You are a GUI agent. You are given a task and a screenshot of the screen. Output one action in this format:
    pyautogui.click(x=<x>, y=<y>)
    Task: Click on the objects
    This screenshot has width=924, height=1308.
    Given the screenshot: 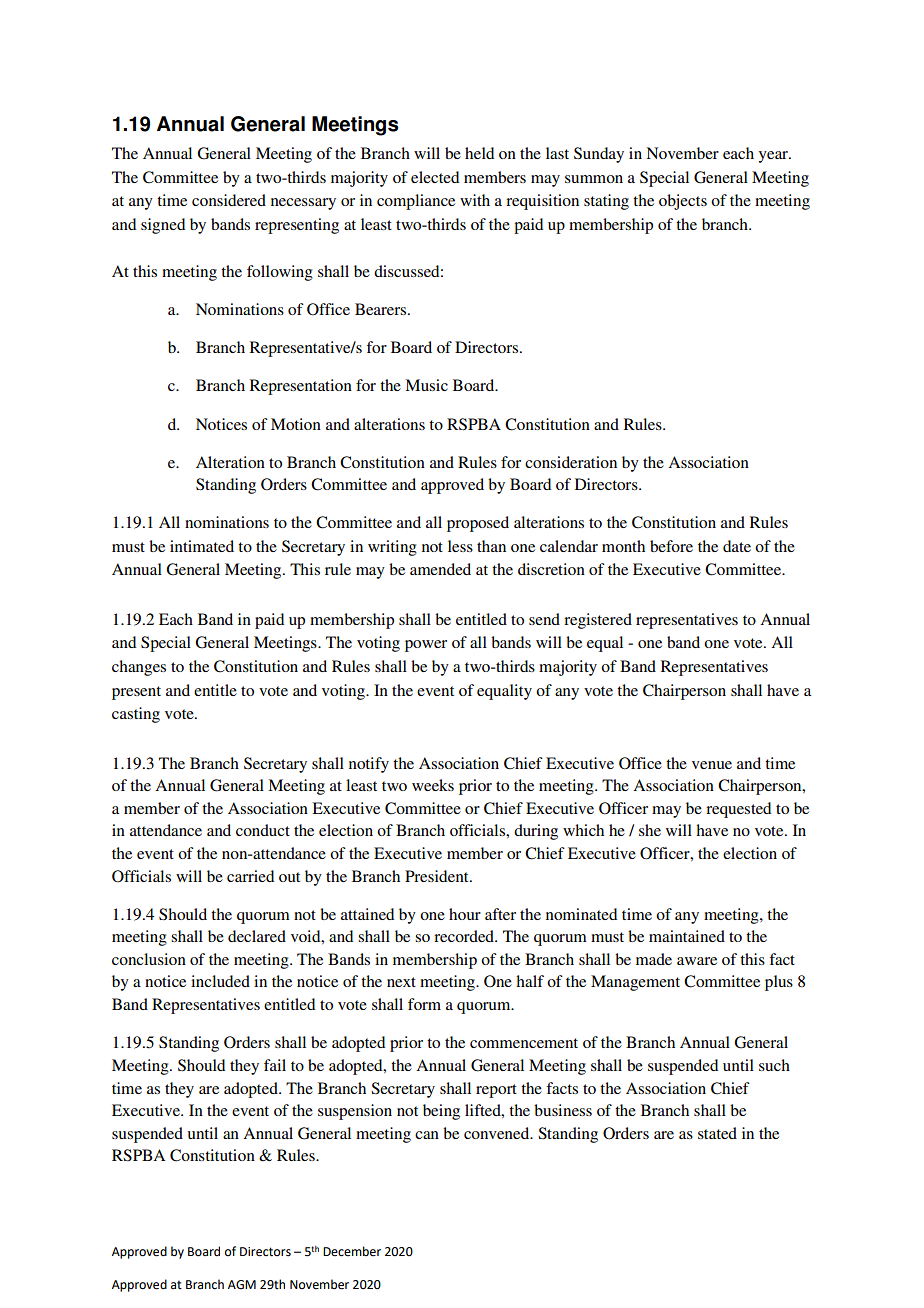 What is the action you would take?
    pyautogui.click(x=683, y=202)
